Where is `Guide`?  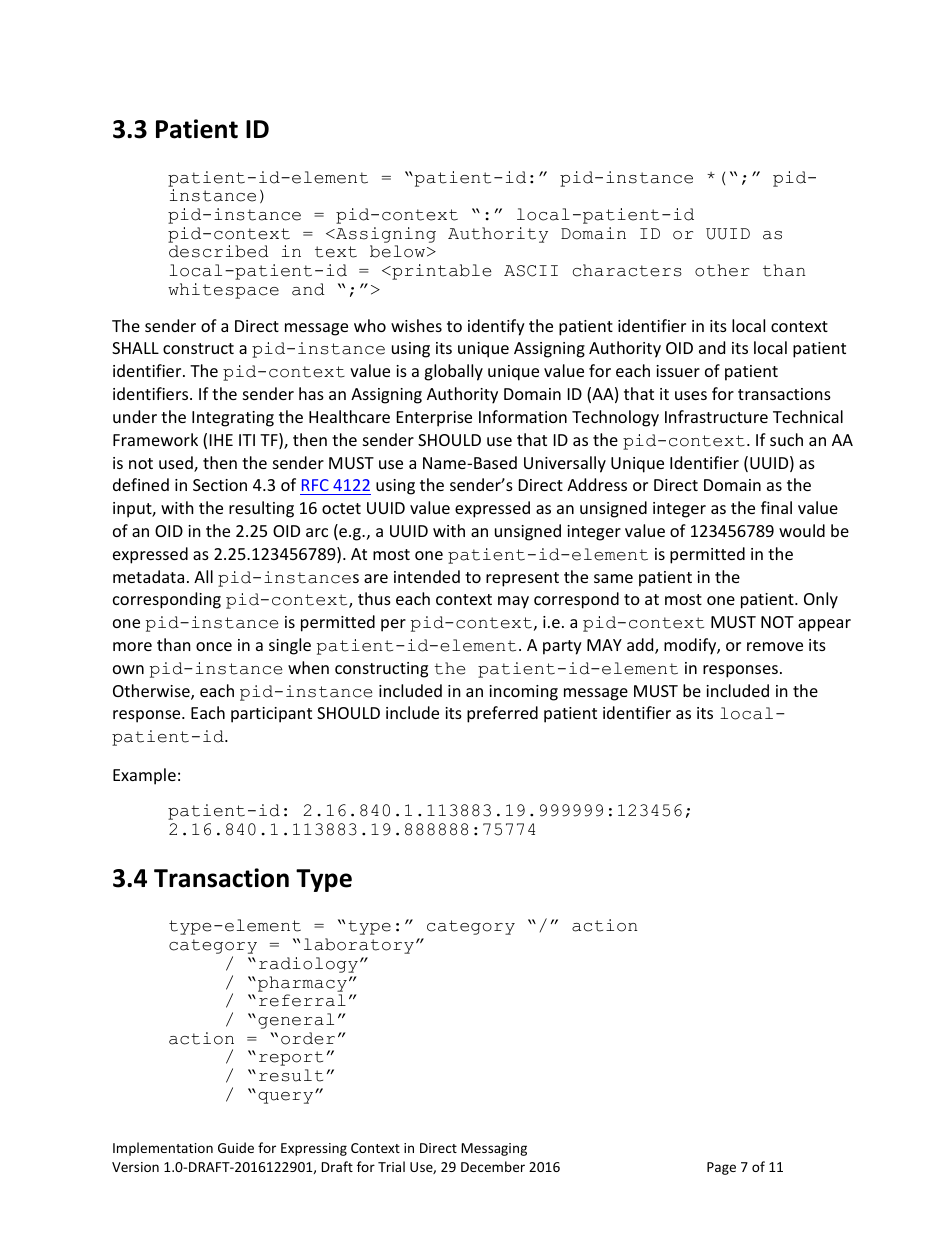
Guide is located at coordinates (236, 1147).
